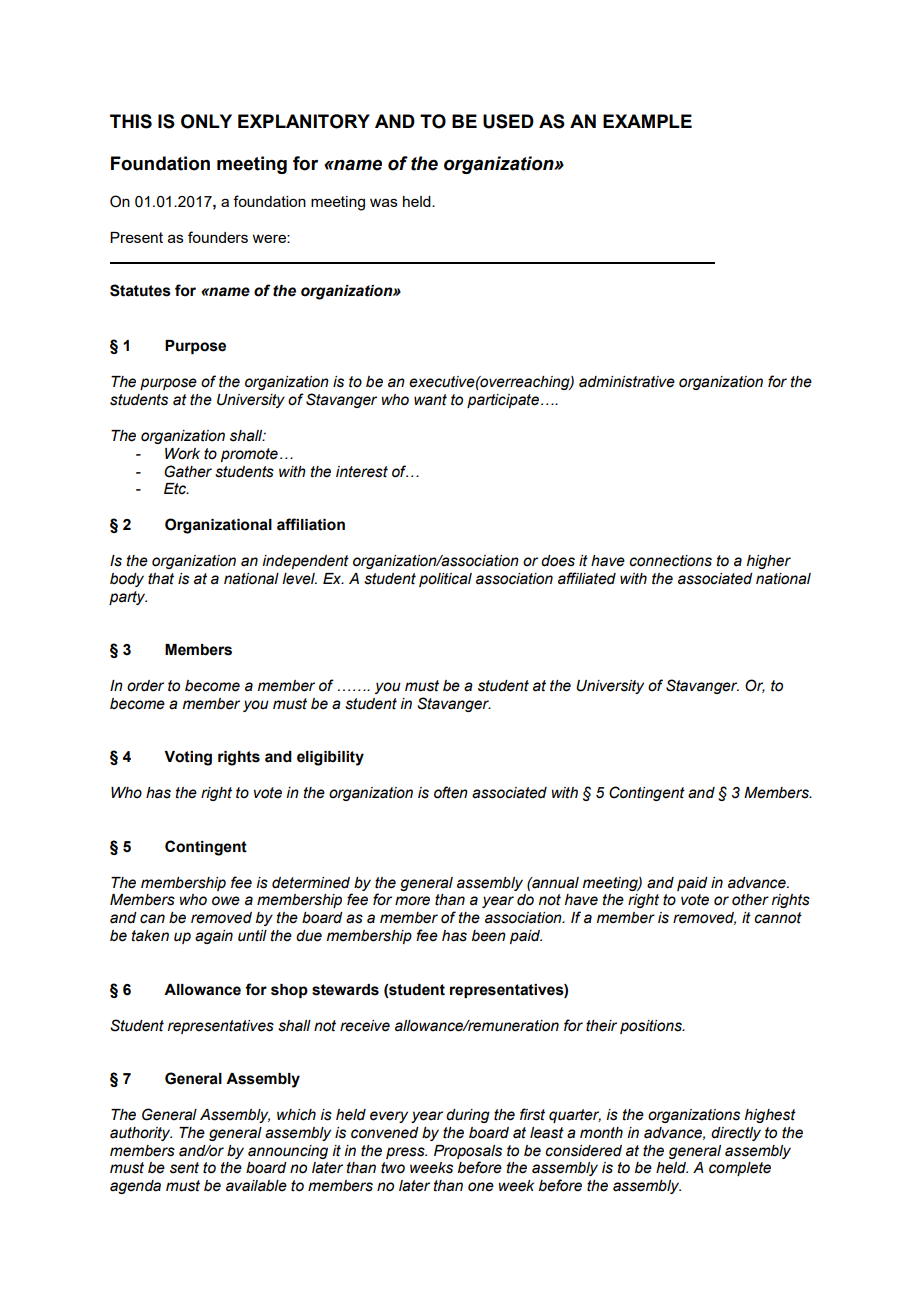  What do you see at coordinates (188, 758) in the image?
I see `Voting` at bounding box center [188, 758].
